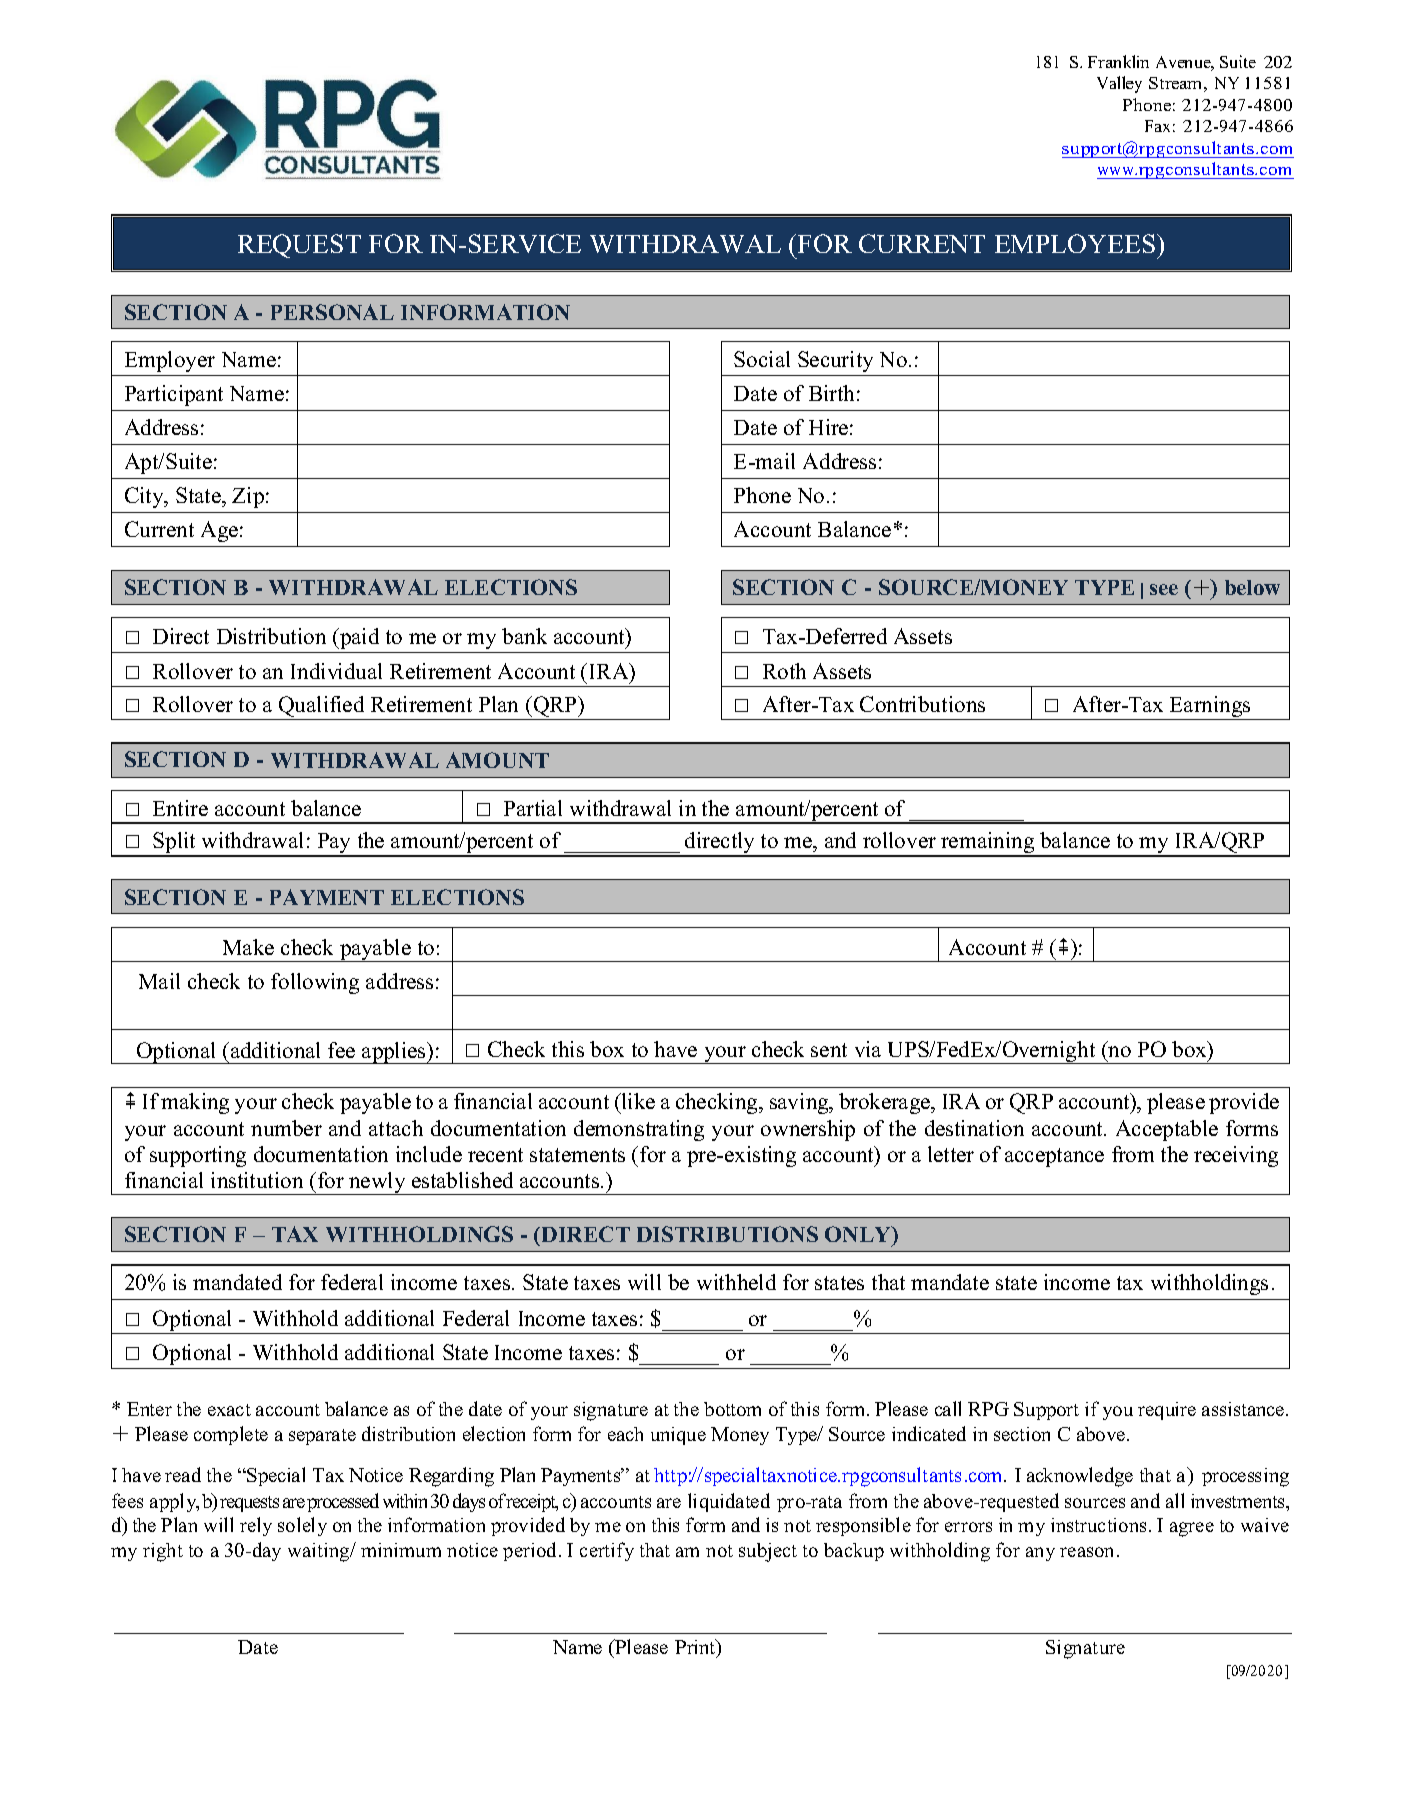  I want to click on Security, so click(835, 361).
